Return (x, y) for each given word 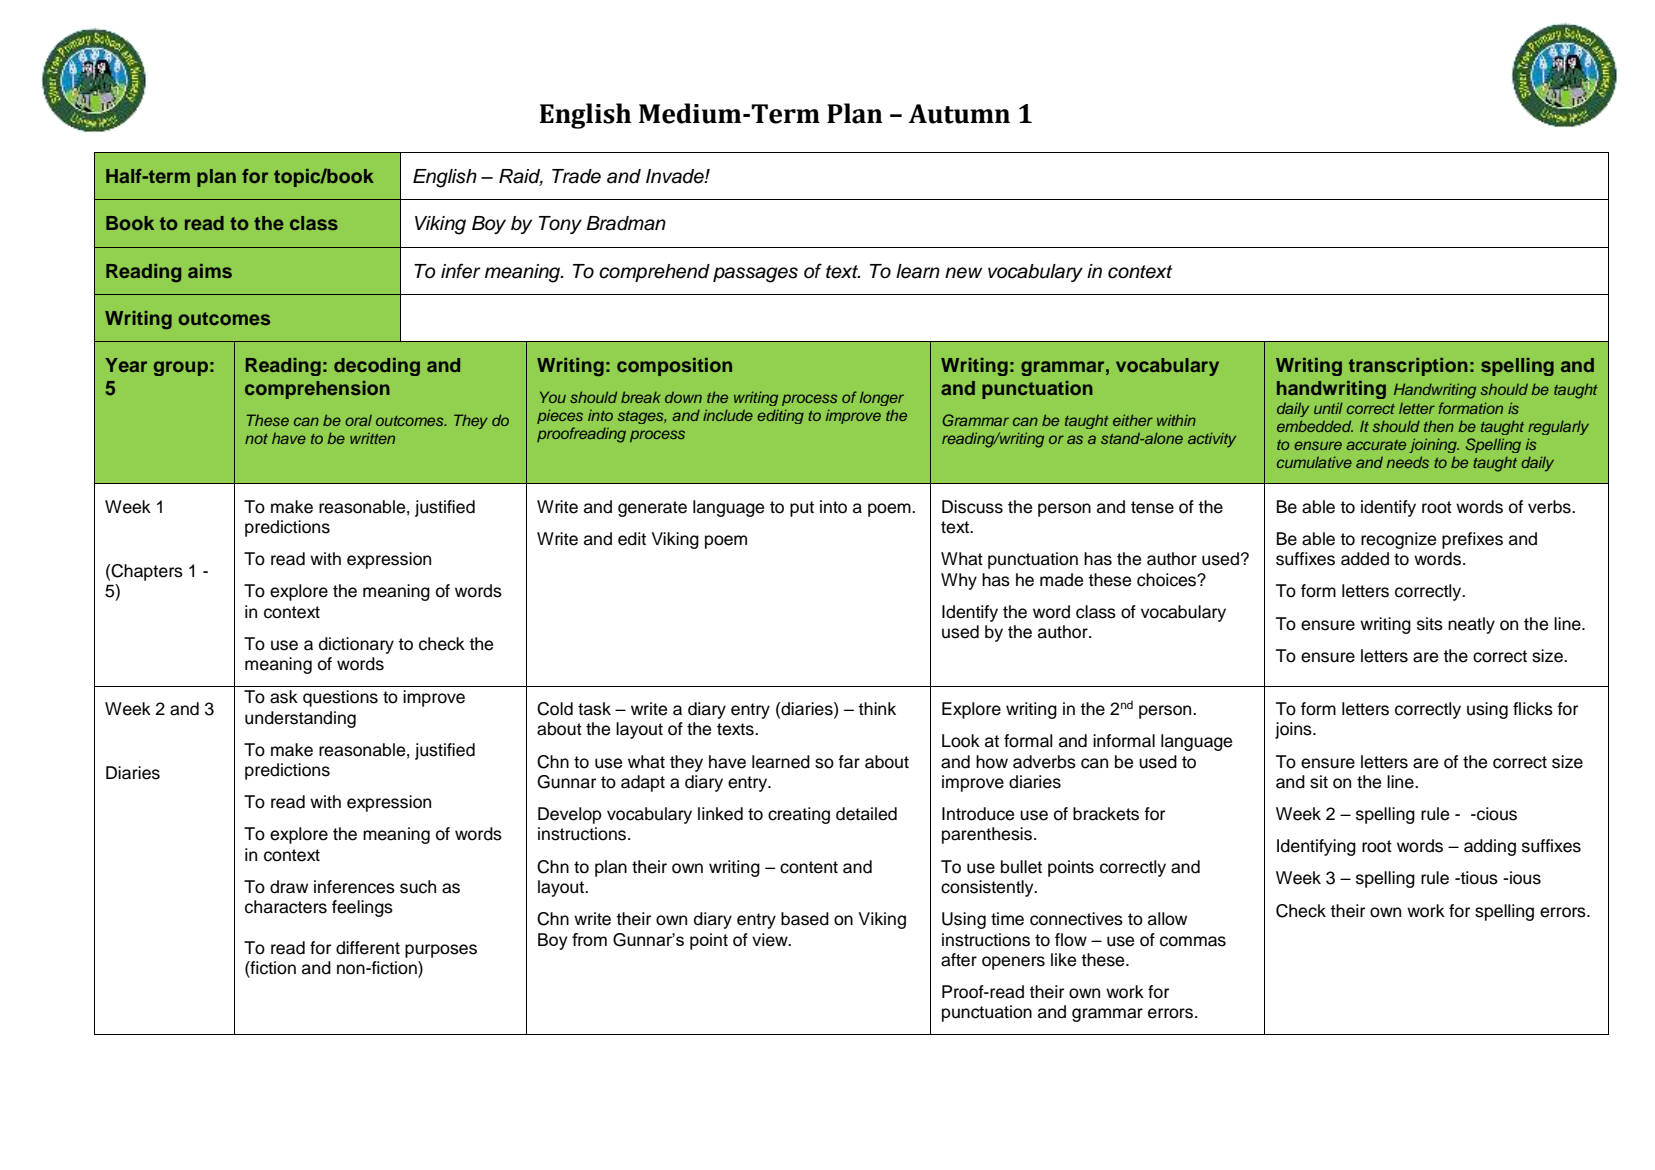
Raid (521, 177)
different (368, 948)
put (802, 509)
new (963, 273)
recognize (1398, 540)
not (256, 439)
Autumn (959, 114)
